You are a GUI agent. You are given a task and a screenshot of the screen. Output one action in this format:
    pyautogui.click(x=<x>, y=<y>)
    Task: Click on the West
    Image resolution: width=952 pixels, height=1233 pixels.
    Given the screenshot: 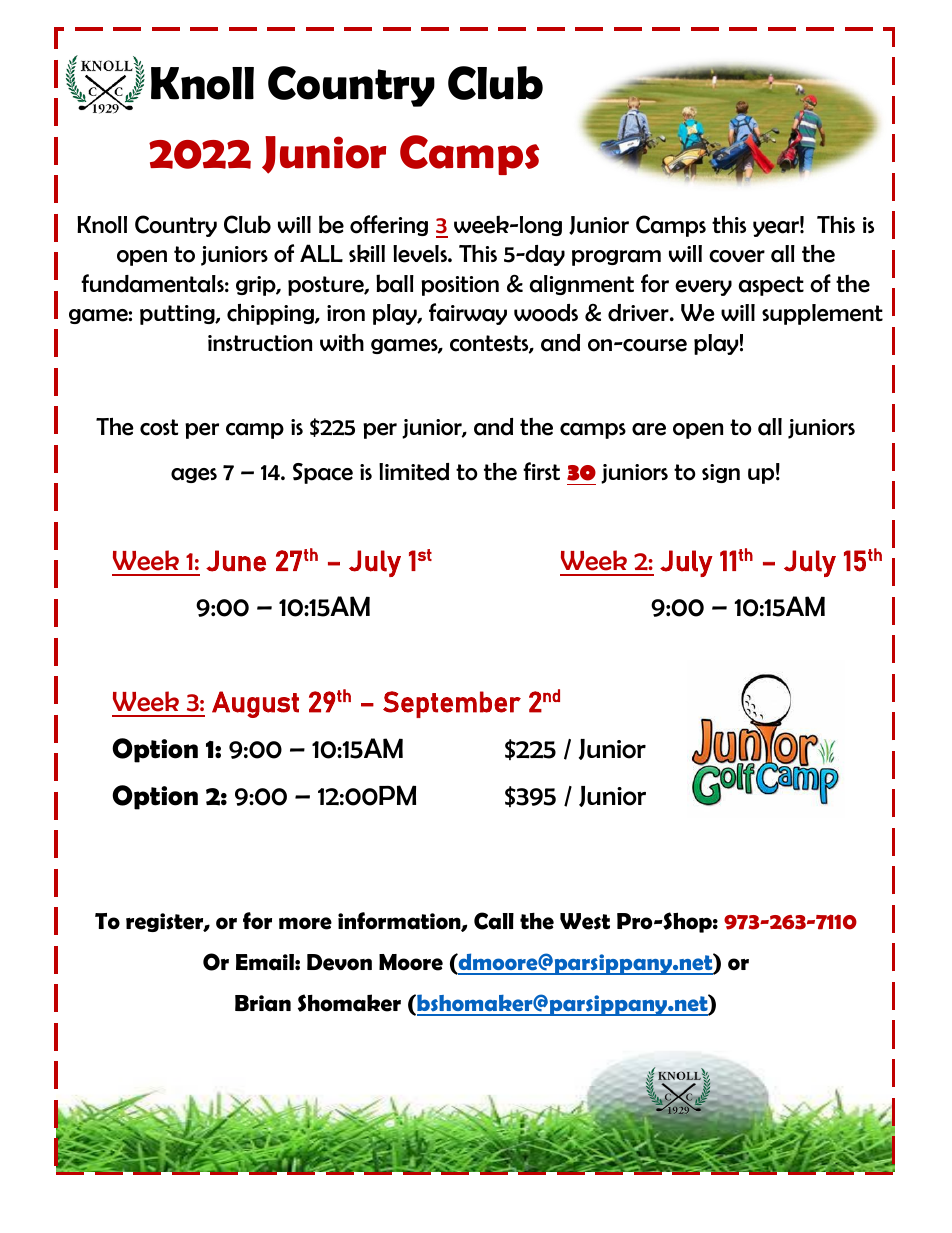 What is the action you would take?
    pyautogui.click(x=585, y=921)
